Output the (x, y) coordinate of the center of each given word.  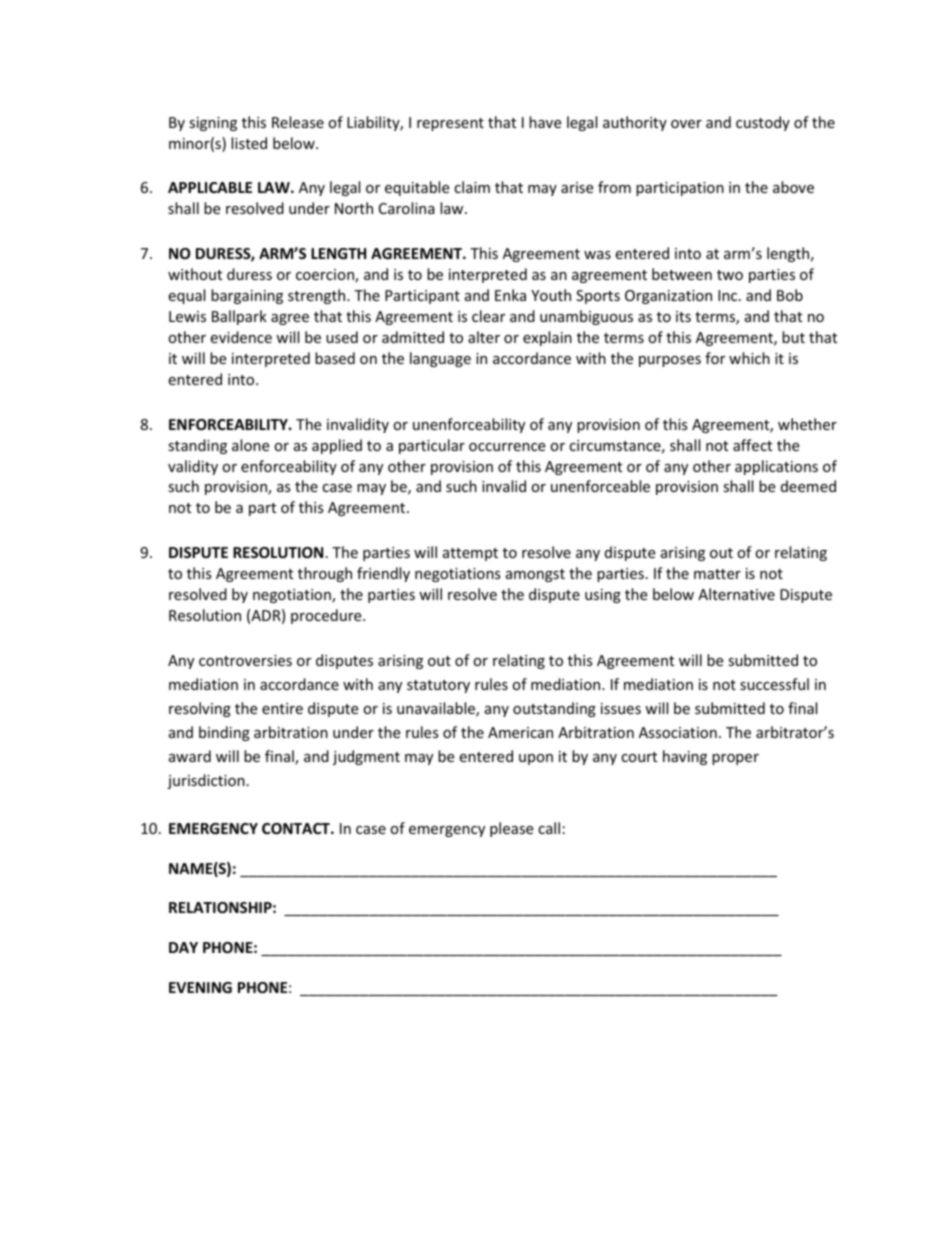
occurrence (507, 447)
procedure (327, 616)
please (511, 829)
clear (488, 316)
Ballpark (239, 317)
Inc (729, 295)
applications (776, 467)
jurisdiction (206, 781)
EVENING (200, 987)
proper (735, 759)
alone (250, 445)
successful (774, 684)
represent (450, 124)
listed (249, 143)
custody (763, 123)
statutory (438, 686)
